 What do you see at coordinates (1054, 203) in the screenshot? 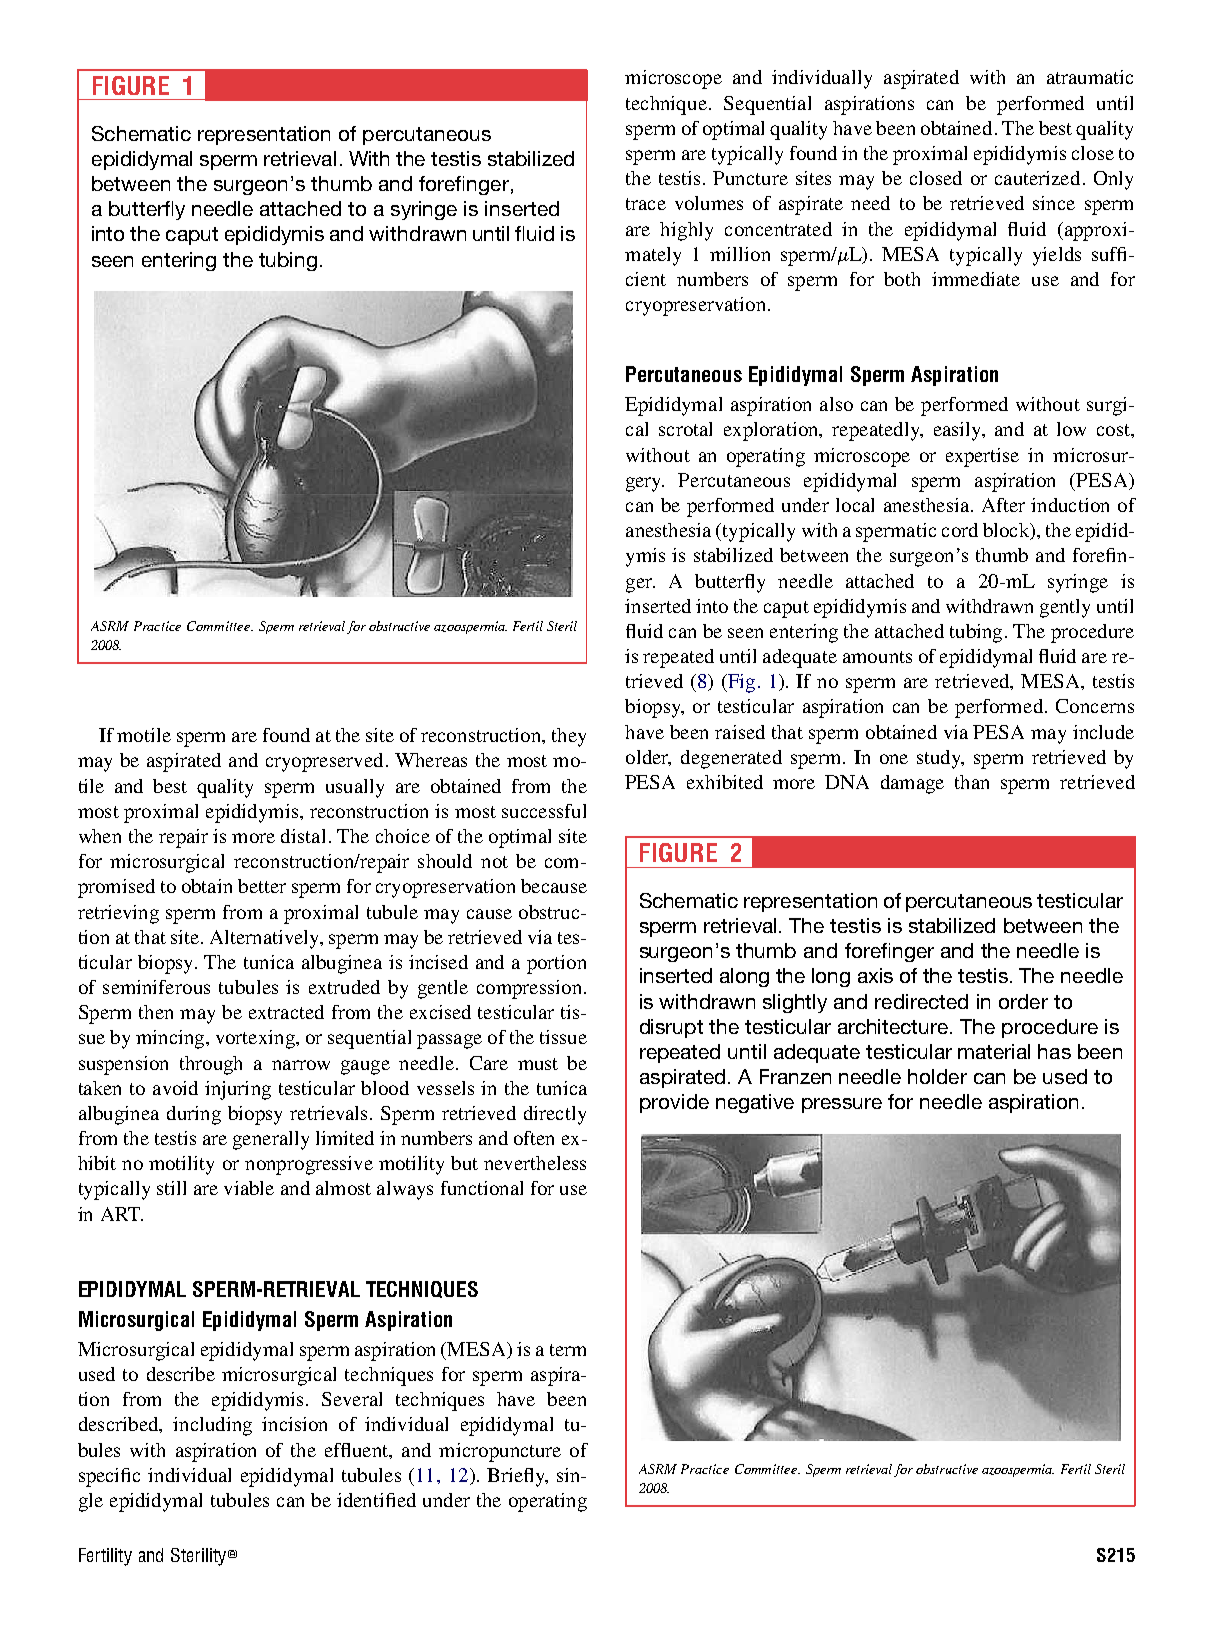
I see `since` at bounding box center [1054, 203].
